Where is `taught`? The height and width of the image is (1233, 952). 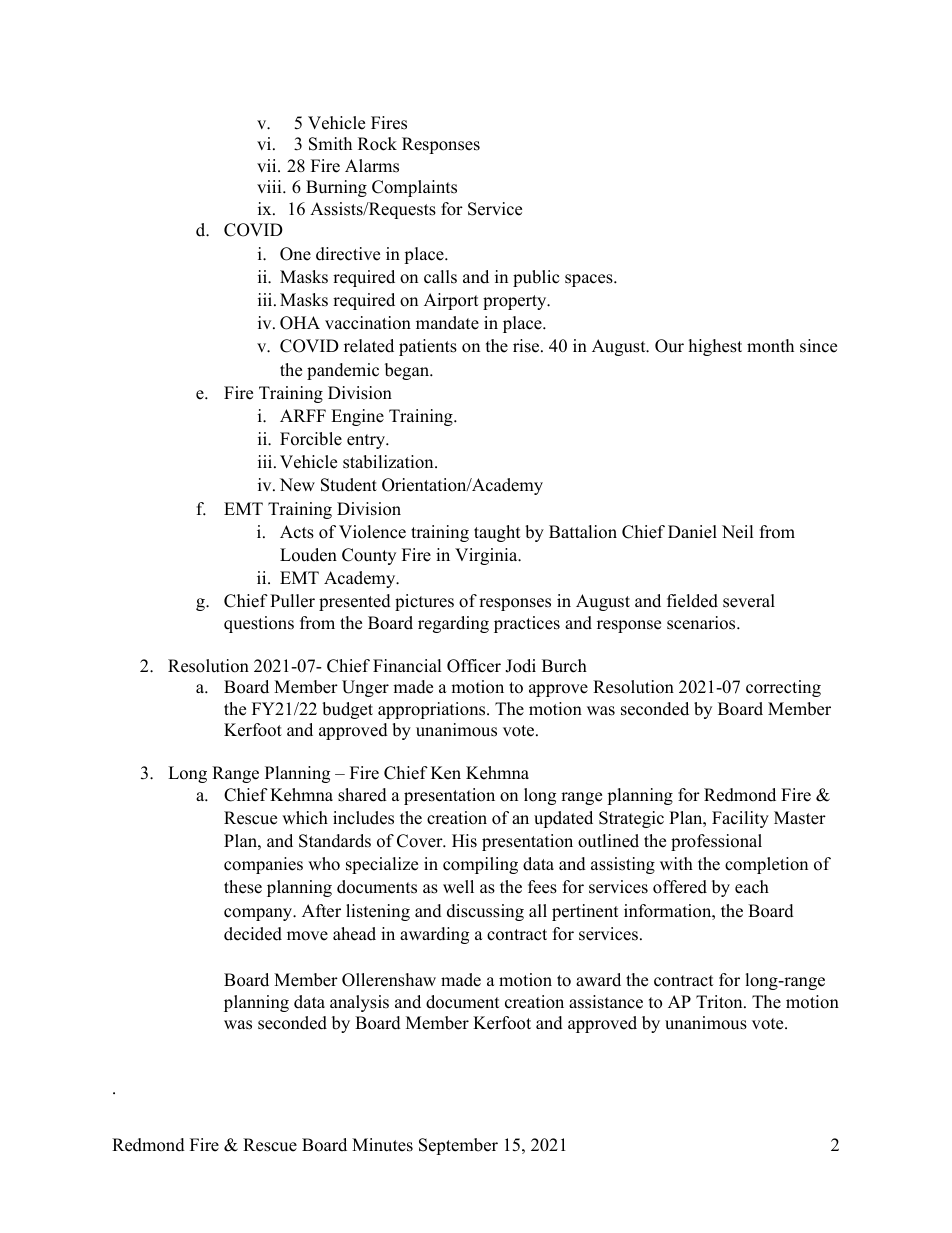
taught is located at coordinates (497, 533).
